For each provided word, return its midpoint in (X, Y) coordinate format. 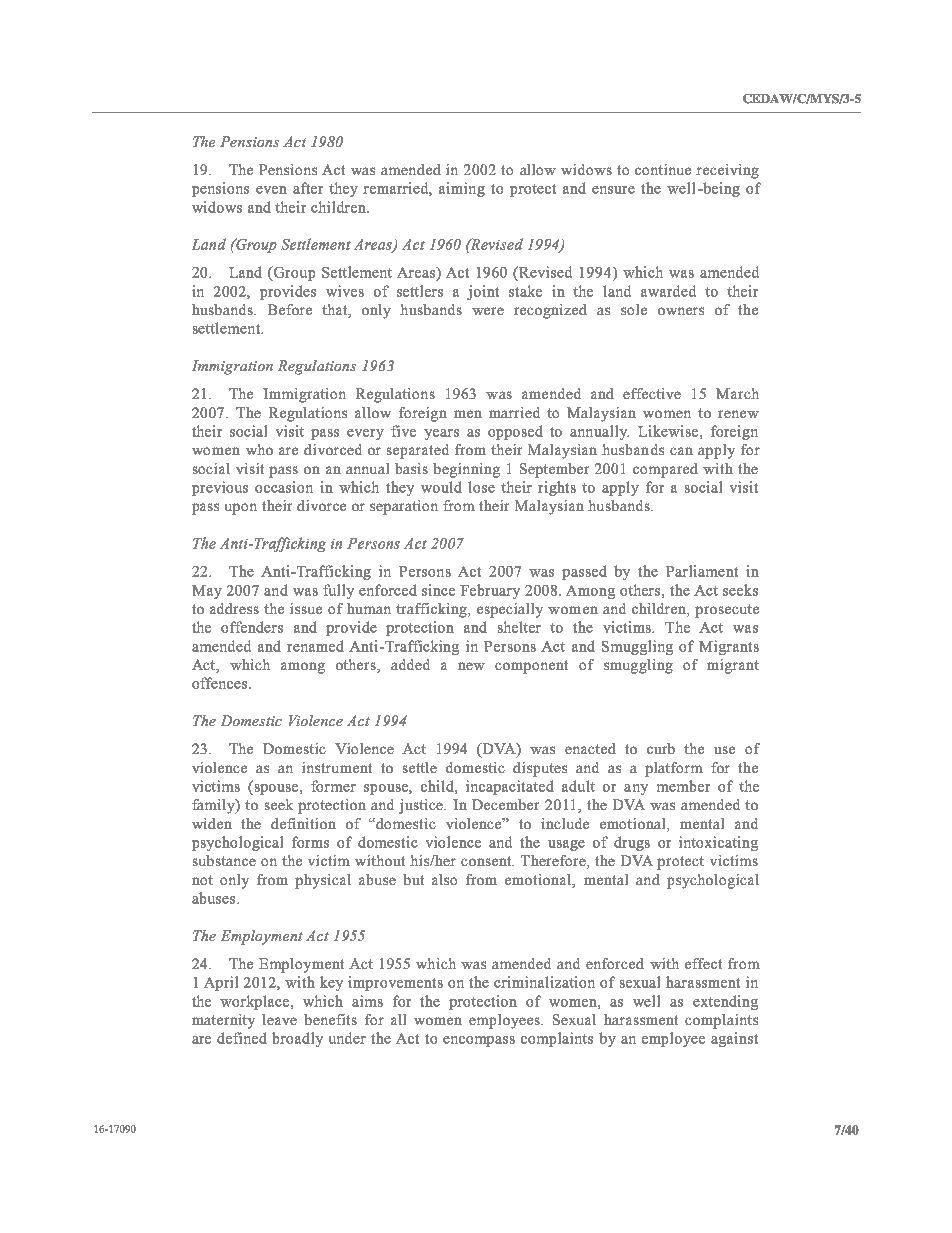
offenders (252, 627)
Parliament (702, 571)
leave (279, 1019)
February (490, 591)
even (271, 190)
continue (663, 169)
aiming (462, 189)
